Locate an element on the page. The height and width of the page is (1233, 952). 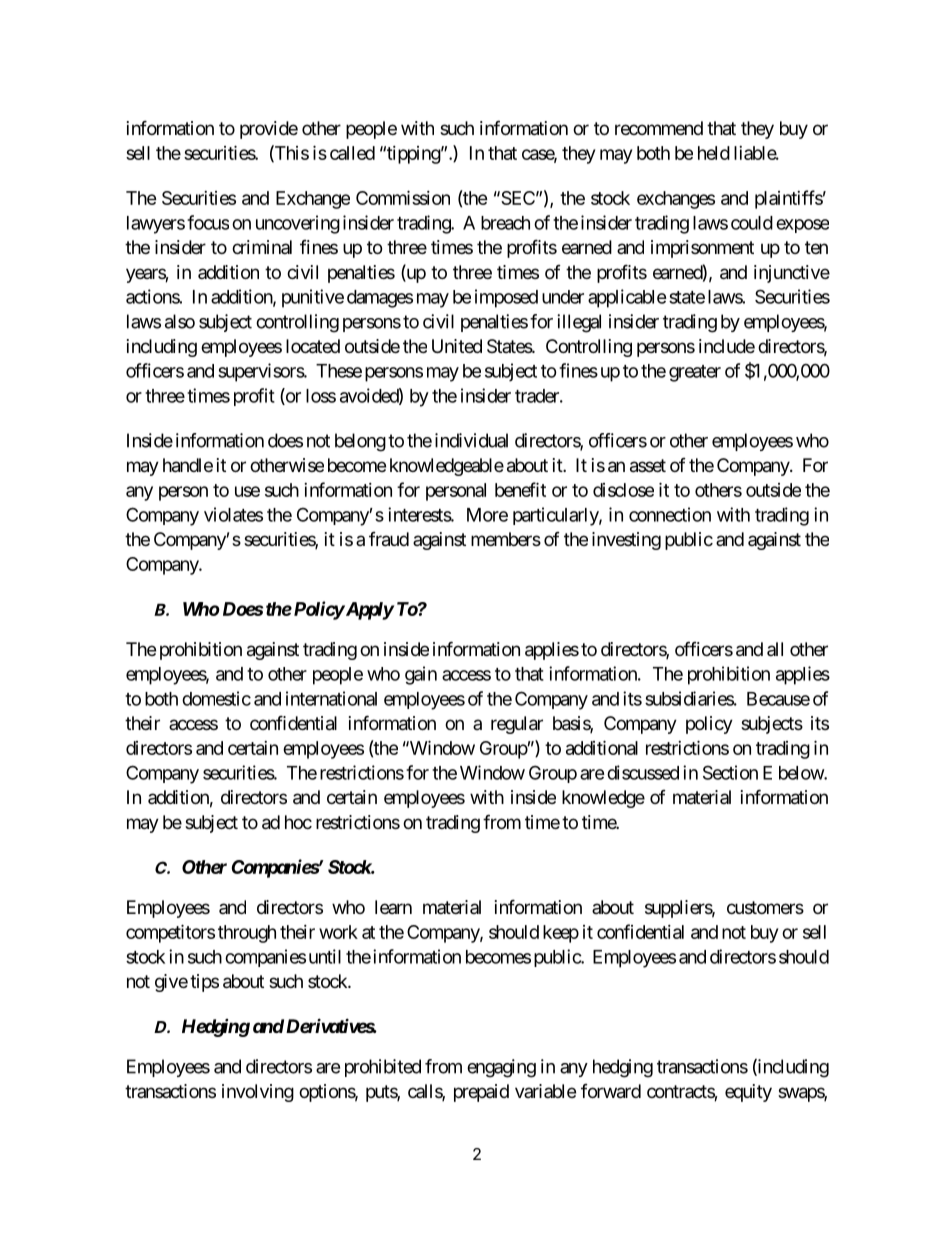
greater is located at coordinates (695, 373).
